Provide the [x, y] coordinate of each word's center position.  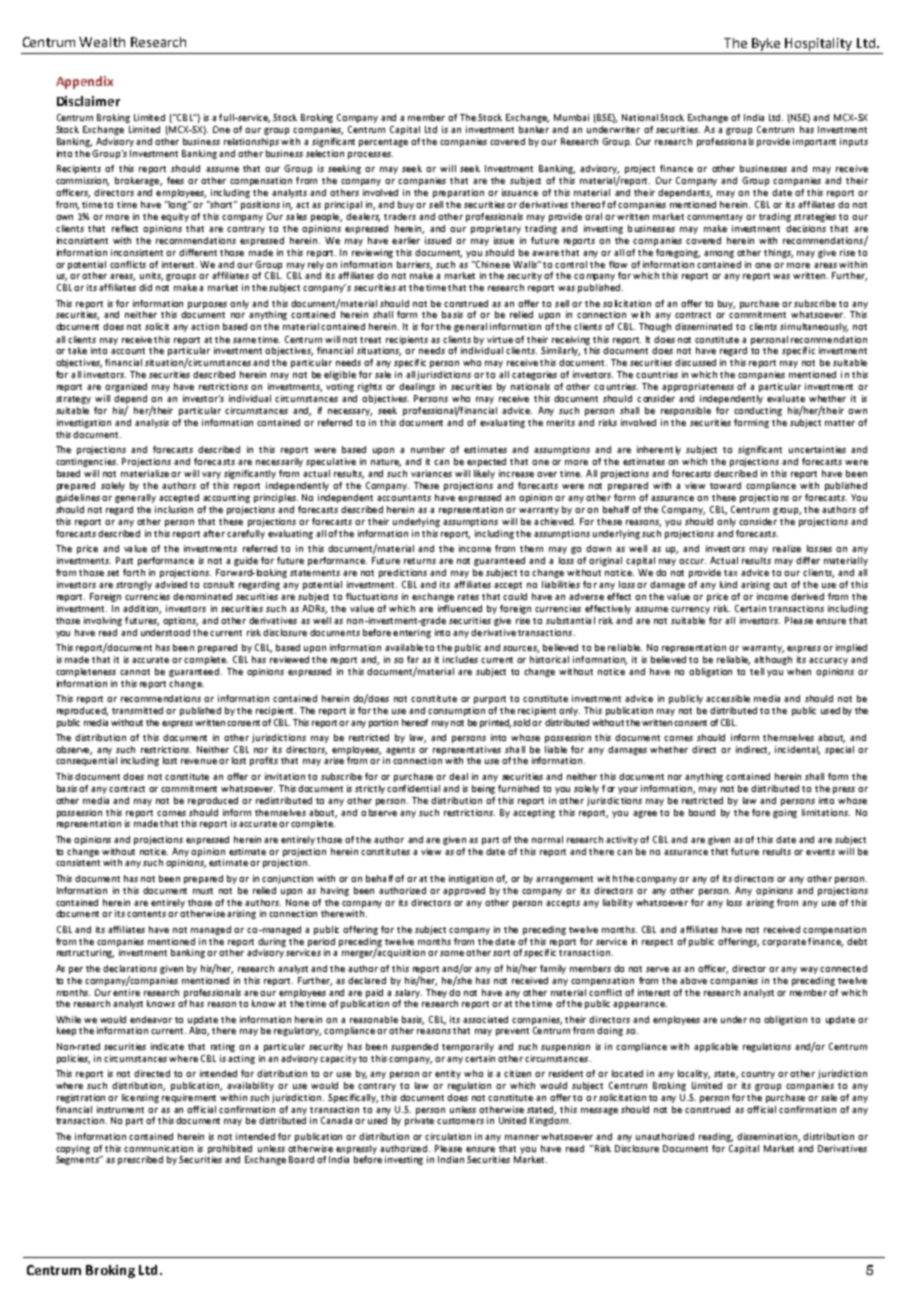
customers [460, 1121]
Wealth [102, 42]
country [758, 1075]
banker [534, 129]
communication [158, 1148]
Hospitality [819, 46]
